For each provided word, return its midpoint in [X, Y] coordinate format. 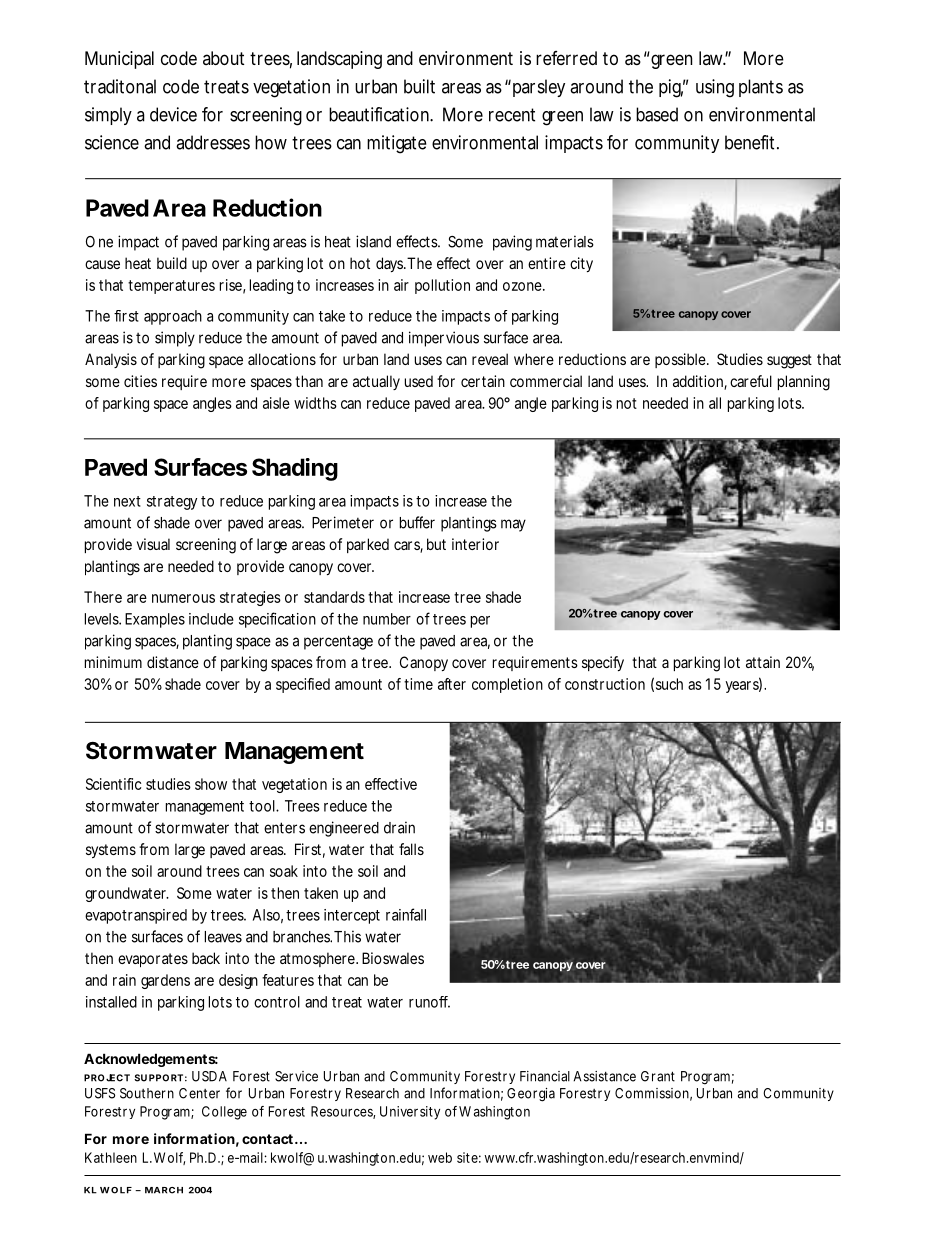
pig [672, 88]
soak [284, 871]
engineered [344, 829]
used [419, 381]
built [419, 86]
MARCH [164, 1190]
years [743, 686]
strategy [172, 503]
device [173, 114]
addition [700, 382]
